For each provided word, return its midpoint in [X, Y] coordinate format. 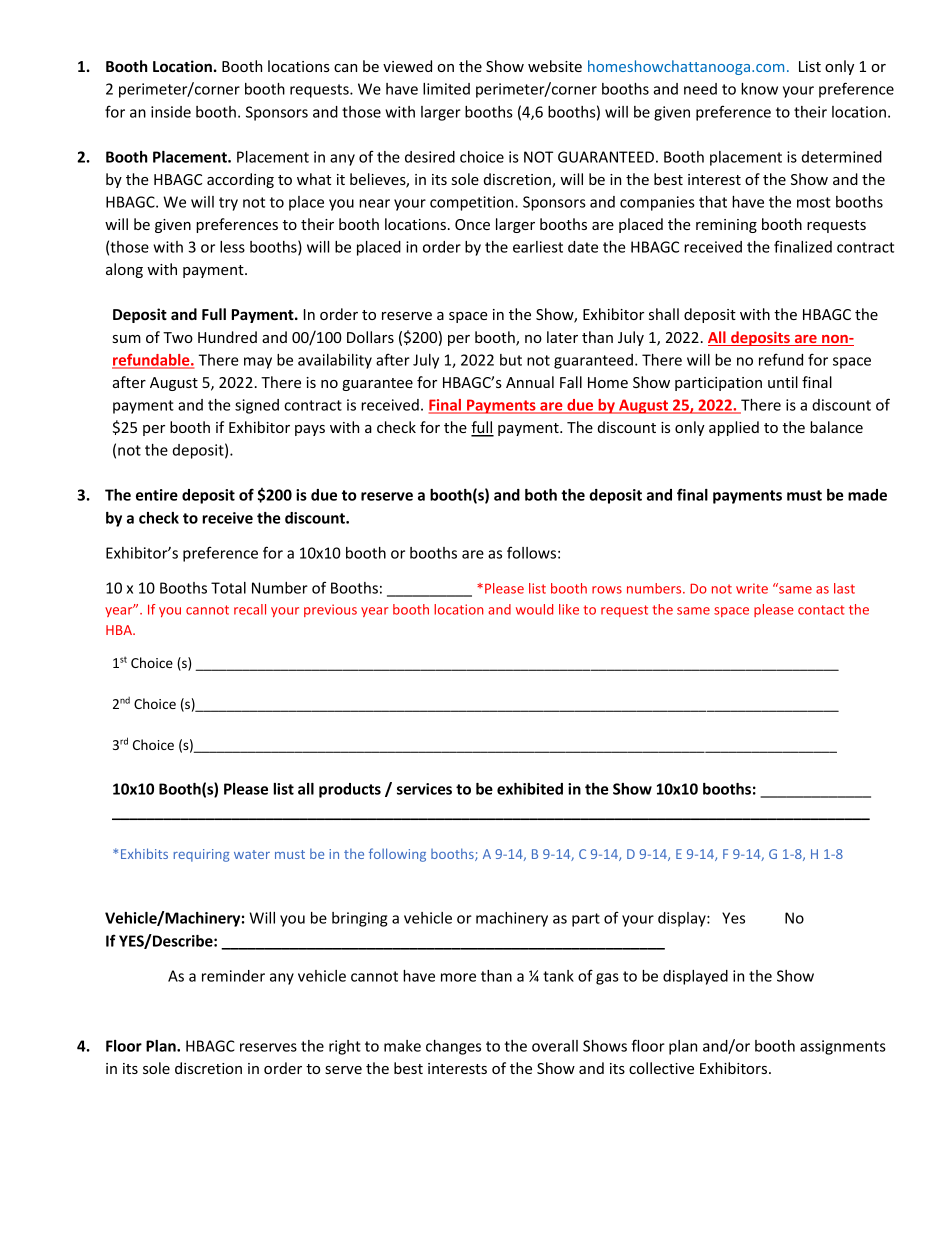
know [759, 89]
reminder [233, 976]
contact [821, 610]
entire [157, 495]
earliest [538, 247]
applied [734, 428]
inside [171, 112]
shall [664, 314]
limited [446, 89]
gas [607, 979]
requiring [201, 855]
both [541, 495]
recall [250, 609]
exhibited [530, 789]
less [232, 247]
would [534, 609]
